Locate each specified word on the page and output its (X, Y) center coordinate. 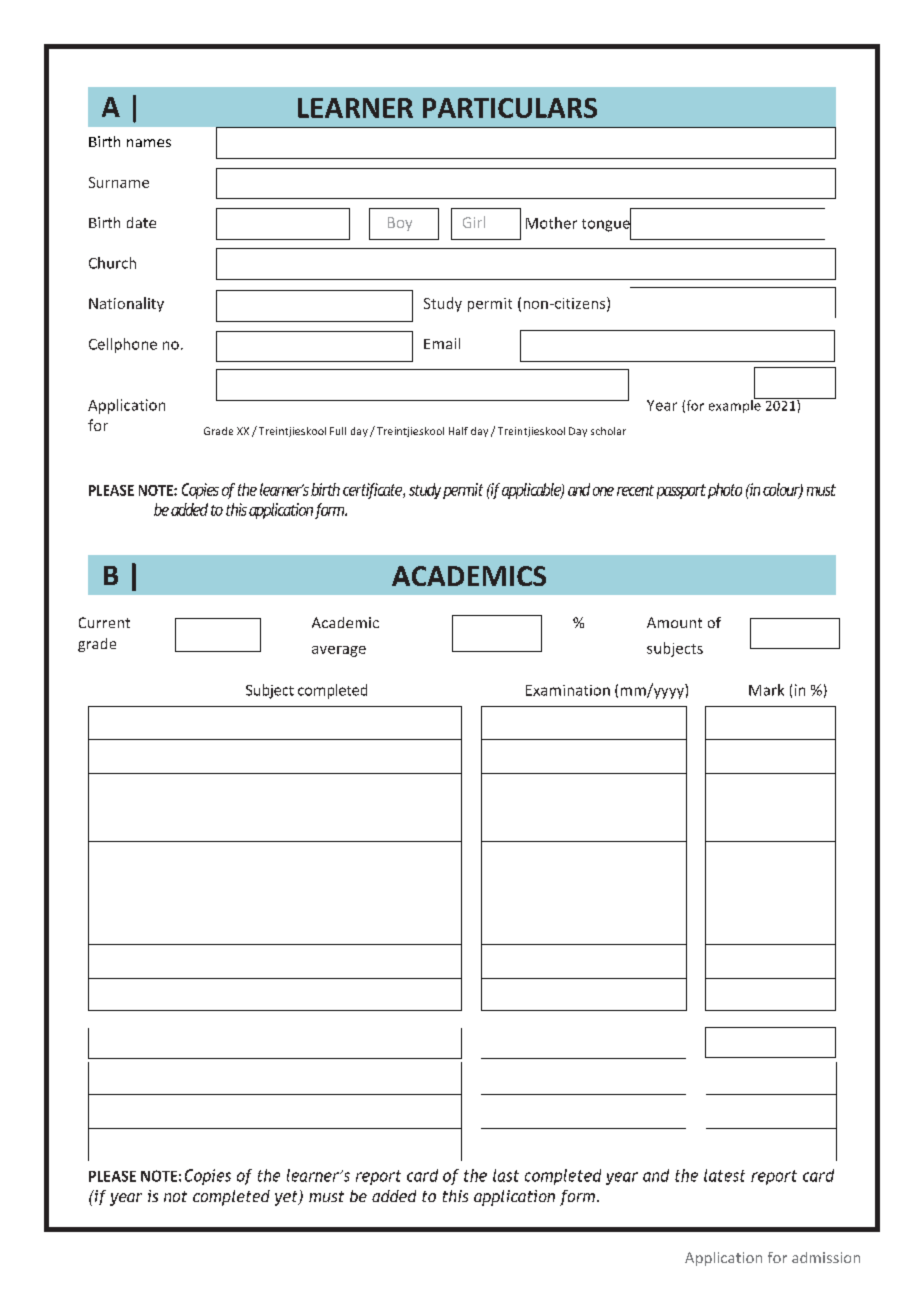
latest (724, 1175)
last (506, 1175)
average (339, 651)
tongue (606, 225)
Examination (568, 690)
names (149, 143)
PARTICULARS (510, 108)
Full (338, 431)
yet (287, 1198)
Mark (766, 690)
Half (458, 431)
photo (725, 491)
